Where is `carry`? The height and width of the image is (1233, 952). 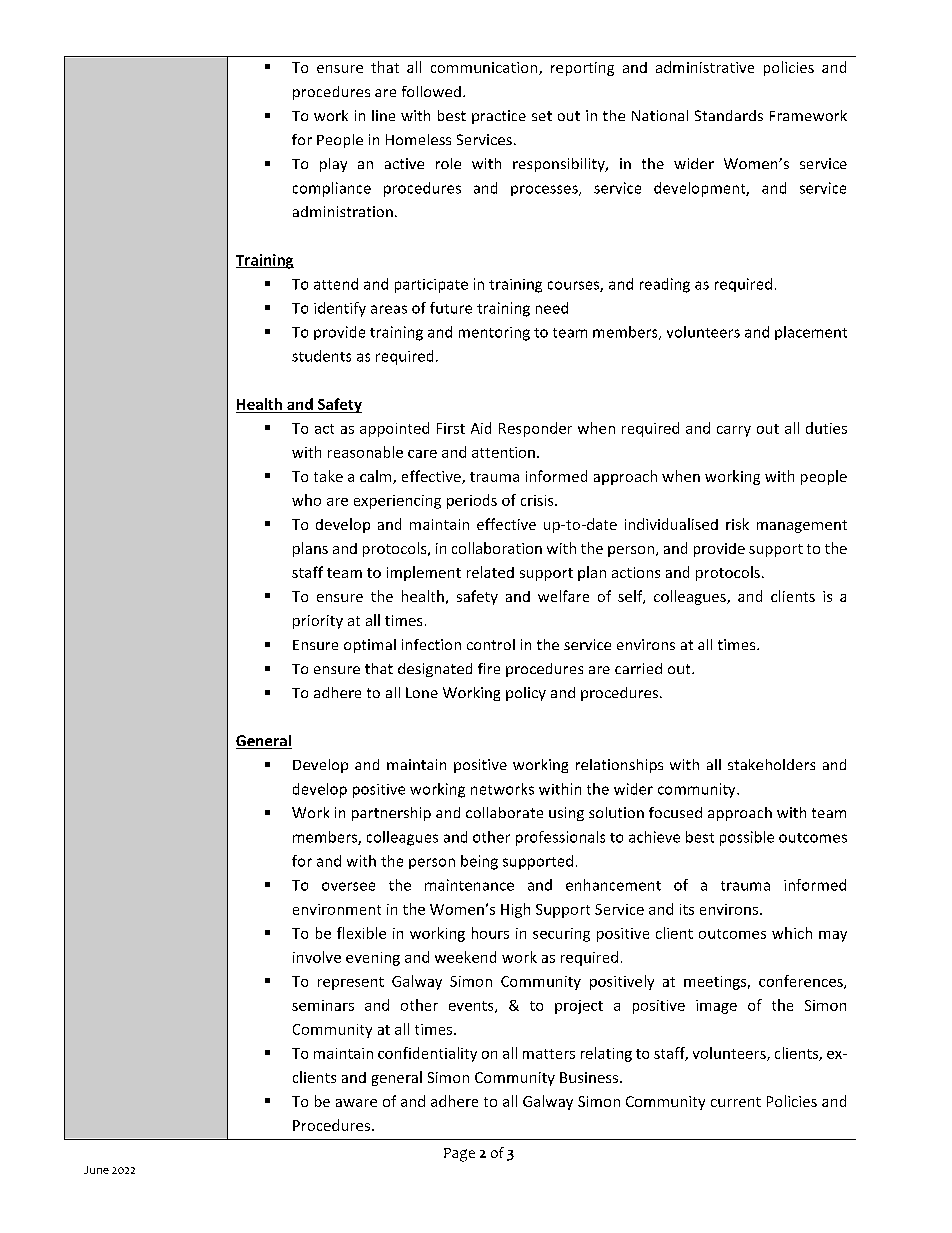
carry is located at coordinates (734, 431).
